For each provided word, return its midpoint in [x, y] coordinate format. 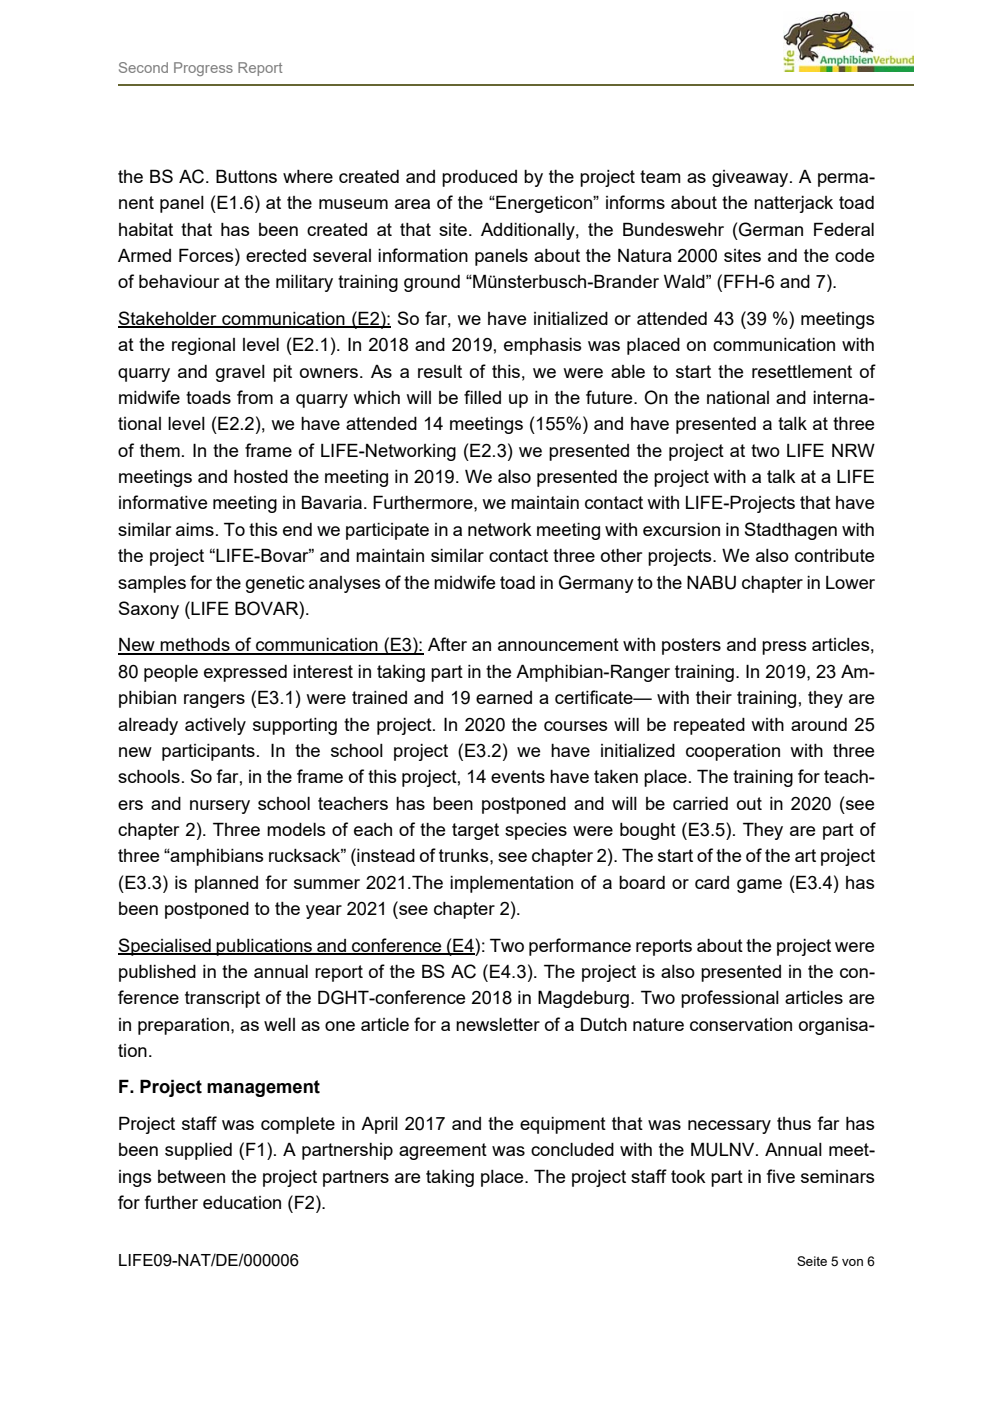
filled [482, 397]
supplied [198, 1151]
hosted [261, 476]
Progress [203, 69]
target [475, 831]
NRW [853, 450]
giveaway [751, 178]
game [759, 886]
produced [479, 178]
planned [226, 884]
